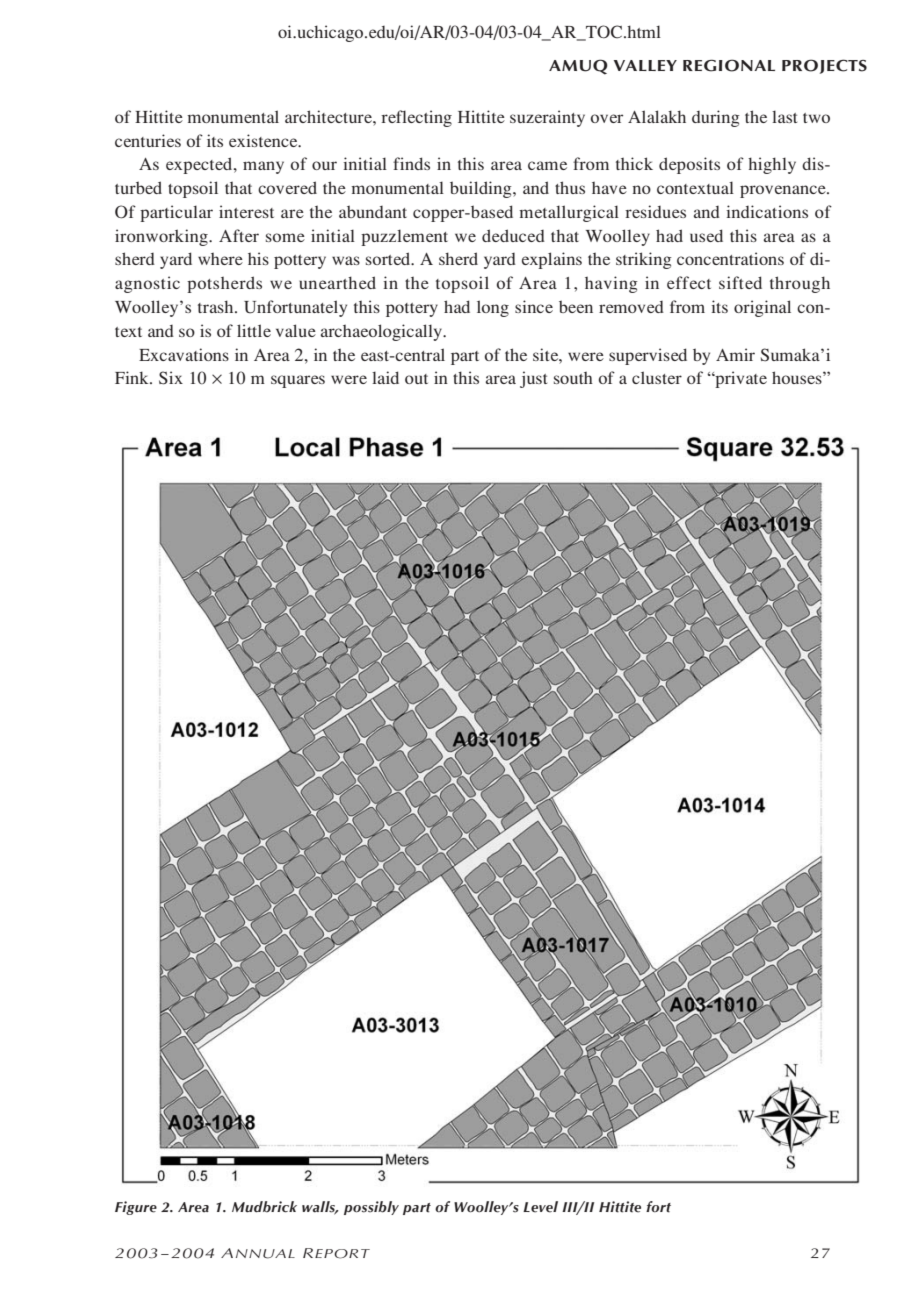 This screenshot has height=1316, width=921. Describe the element at coordinates (740, 379) in the screenshot. I see `private` at that location.
